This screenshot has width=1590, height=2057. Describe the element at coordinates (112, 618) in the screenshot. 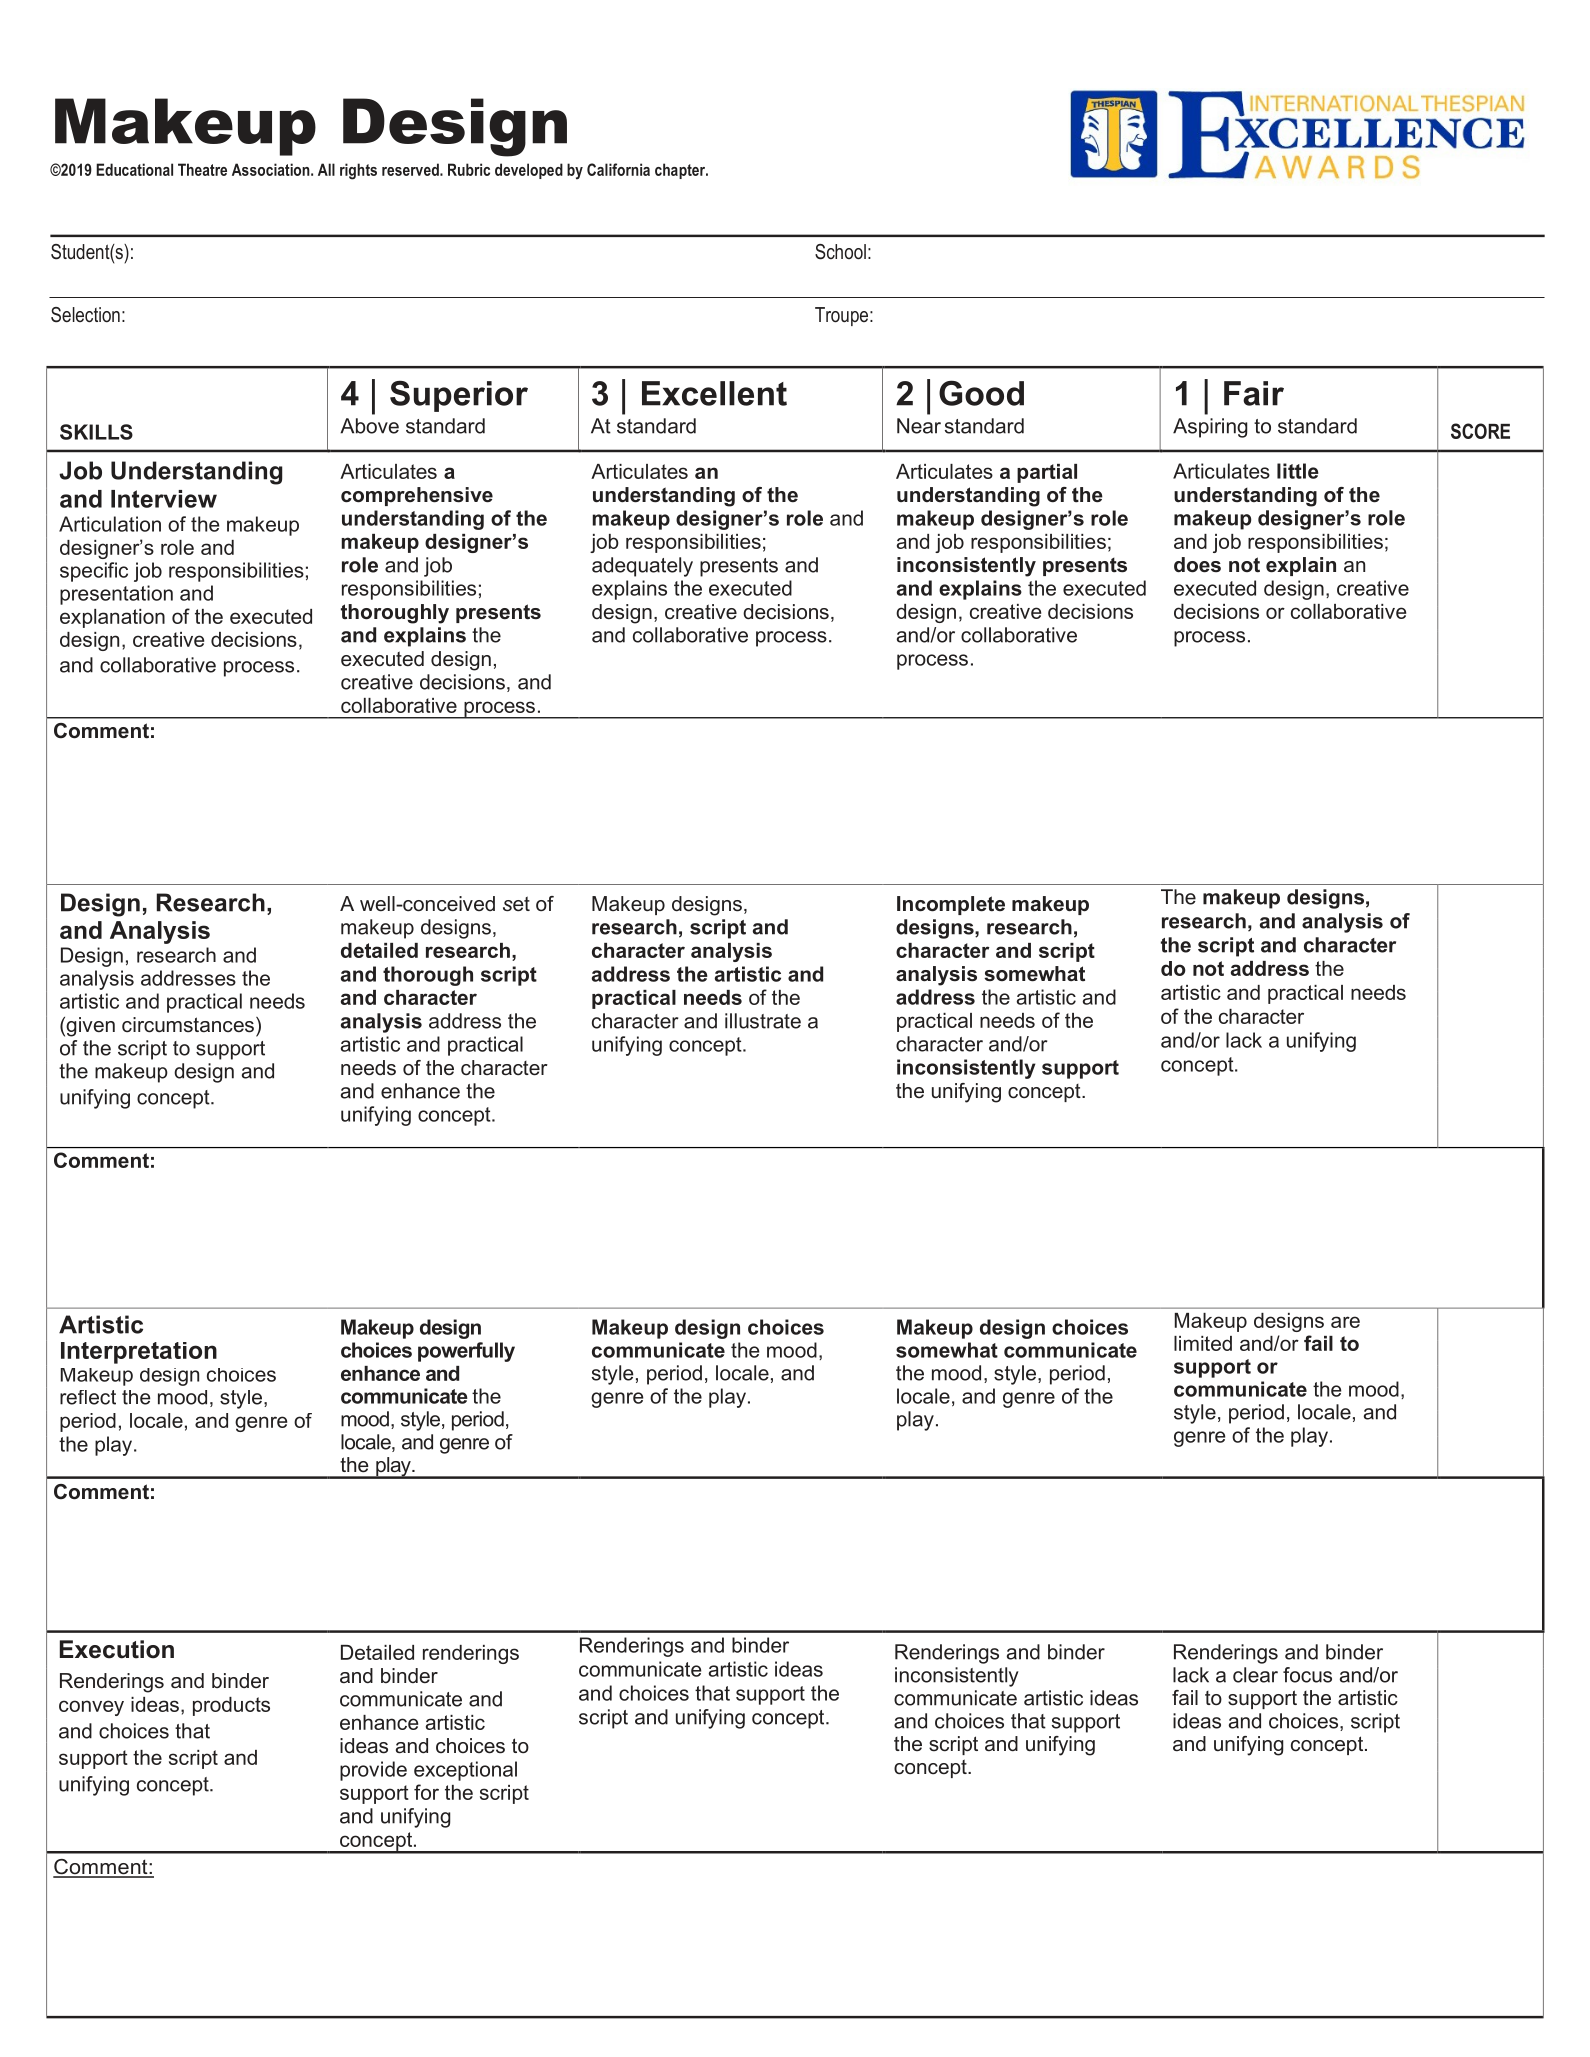

I see `explanation` at that location.
